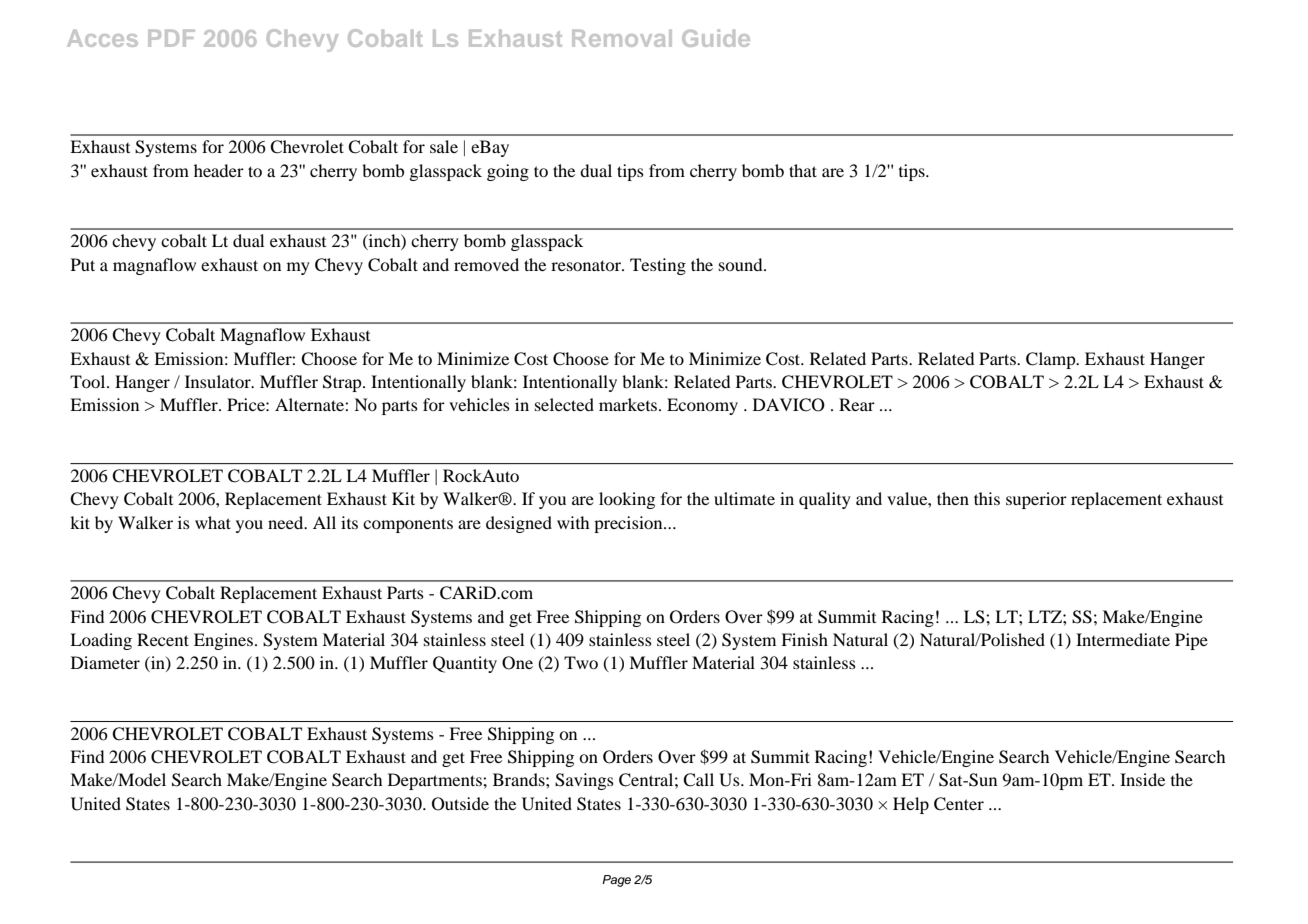 Image resolution: width=1308 pixels, height=924 pixels. What do you see at coordinates (616, 881) in the screenshot?
I see `Page` at bounding box center [616, 881].
